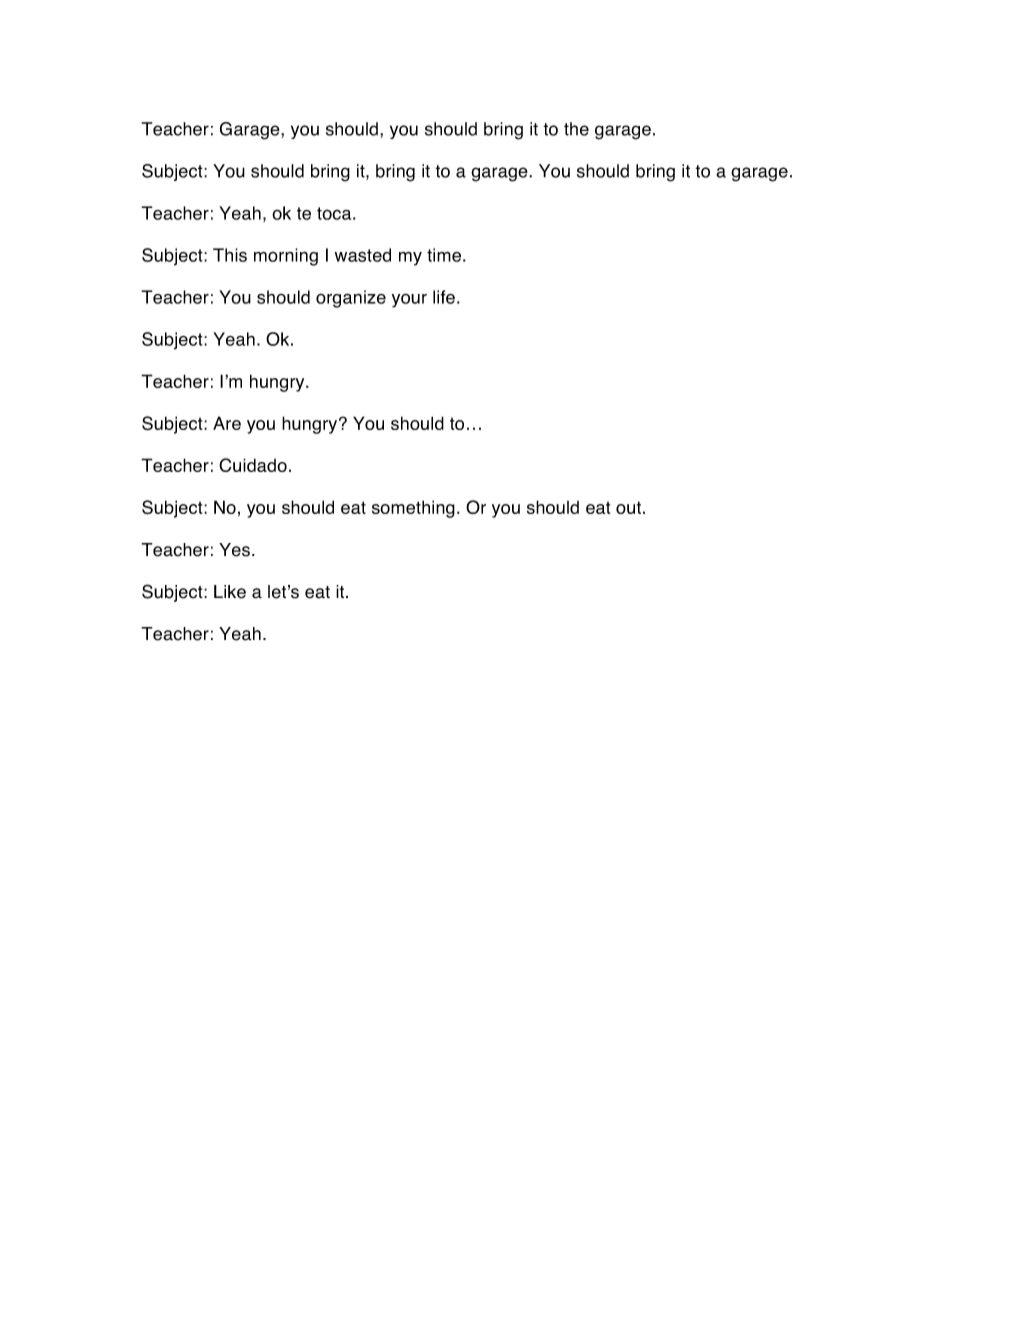 This screenshot has width=1021, height=1322. Describe the element at coordinates (444, 297) in the screenshot. I see `life` at that location.
